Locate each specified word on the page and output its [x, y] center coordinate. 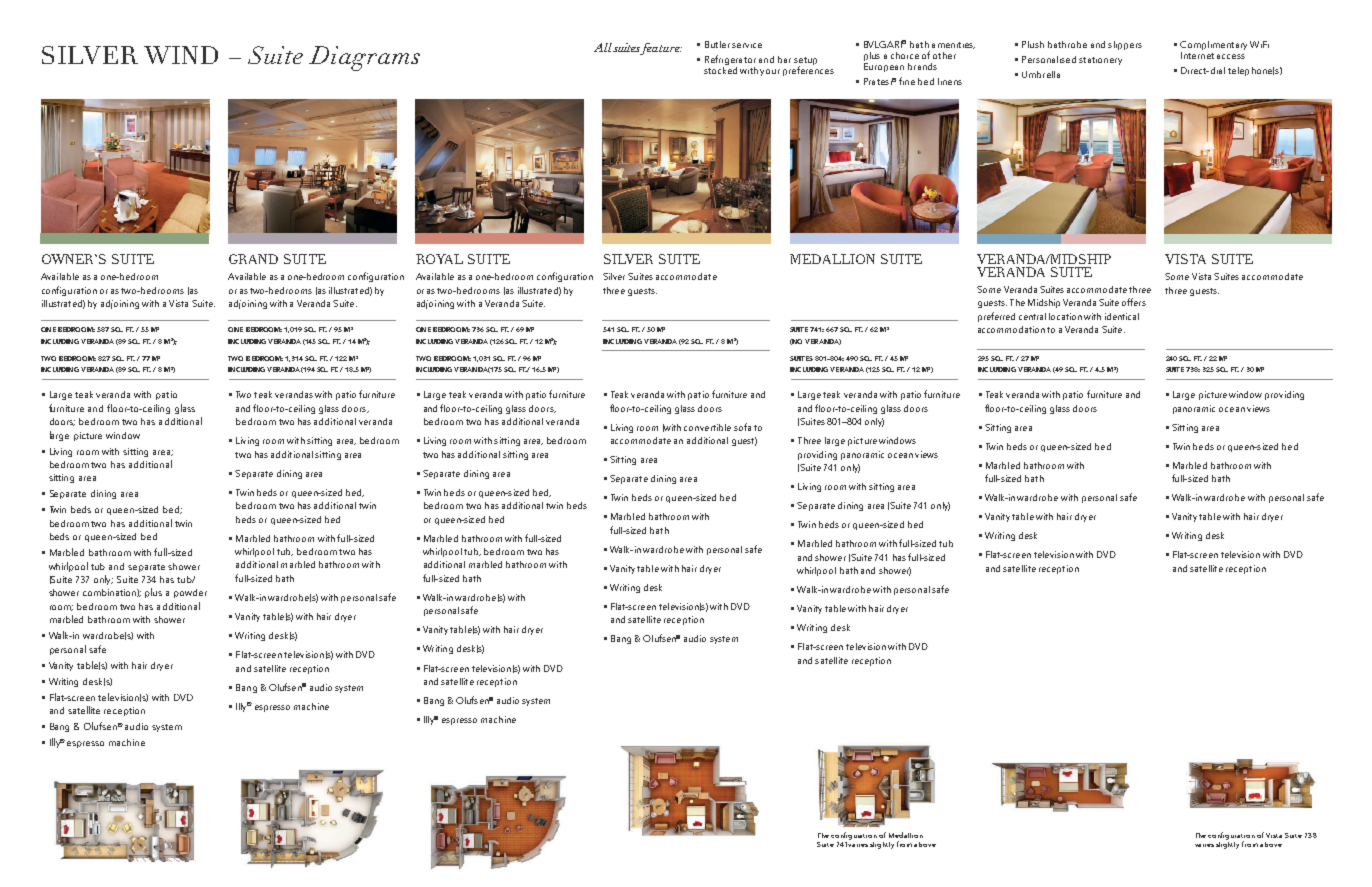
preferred [996, 317]
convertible [707, 427]
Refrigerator [730, 61]
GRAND [253, 259]
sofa [742, 427]
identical [1122, 316]
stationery [1100, 61]
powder [190, 593]
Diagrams [364, 58]
